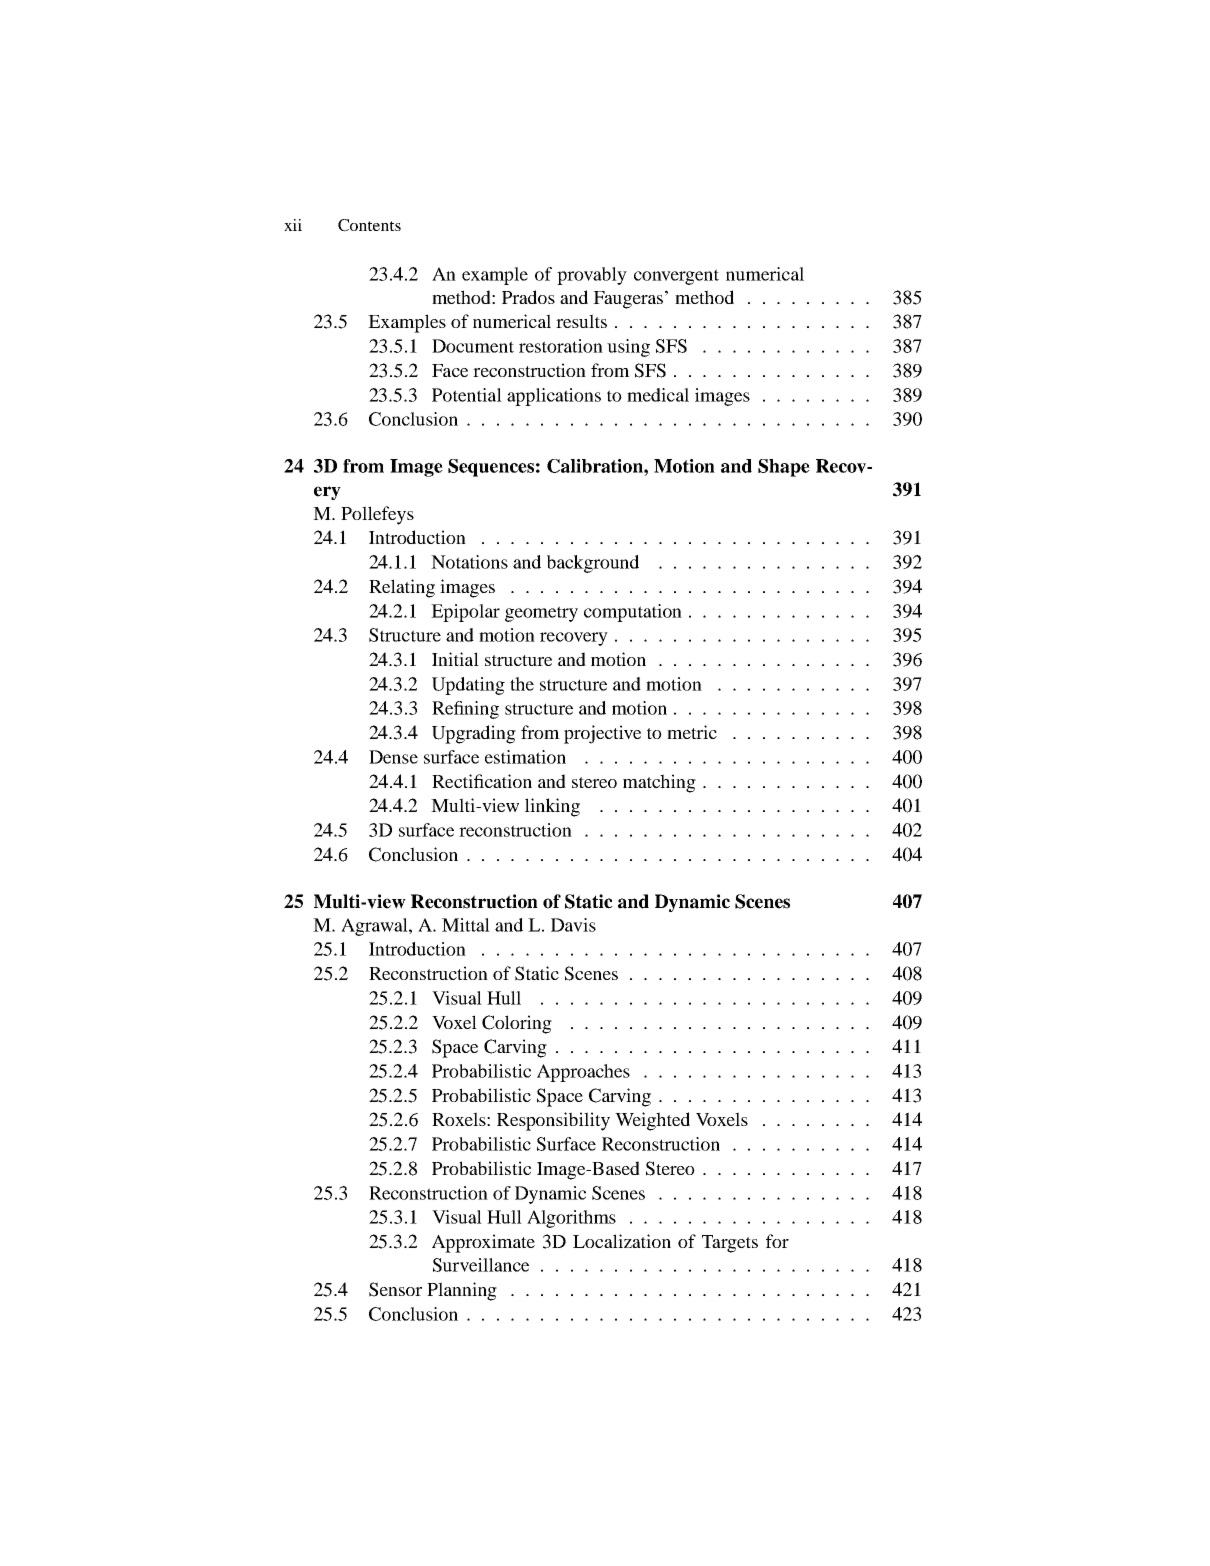 Image resolution: width=1210 pixels, height=1566 pixels. What do you see at coordinates (592, 276) in the screenshot?
I see `provably` at bounding box center [592, 276].
